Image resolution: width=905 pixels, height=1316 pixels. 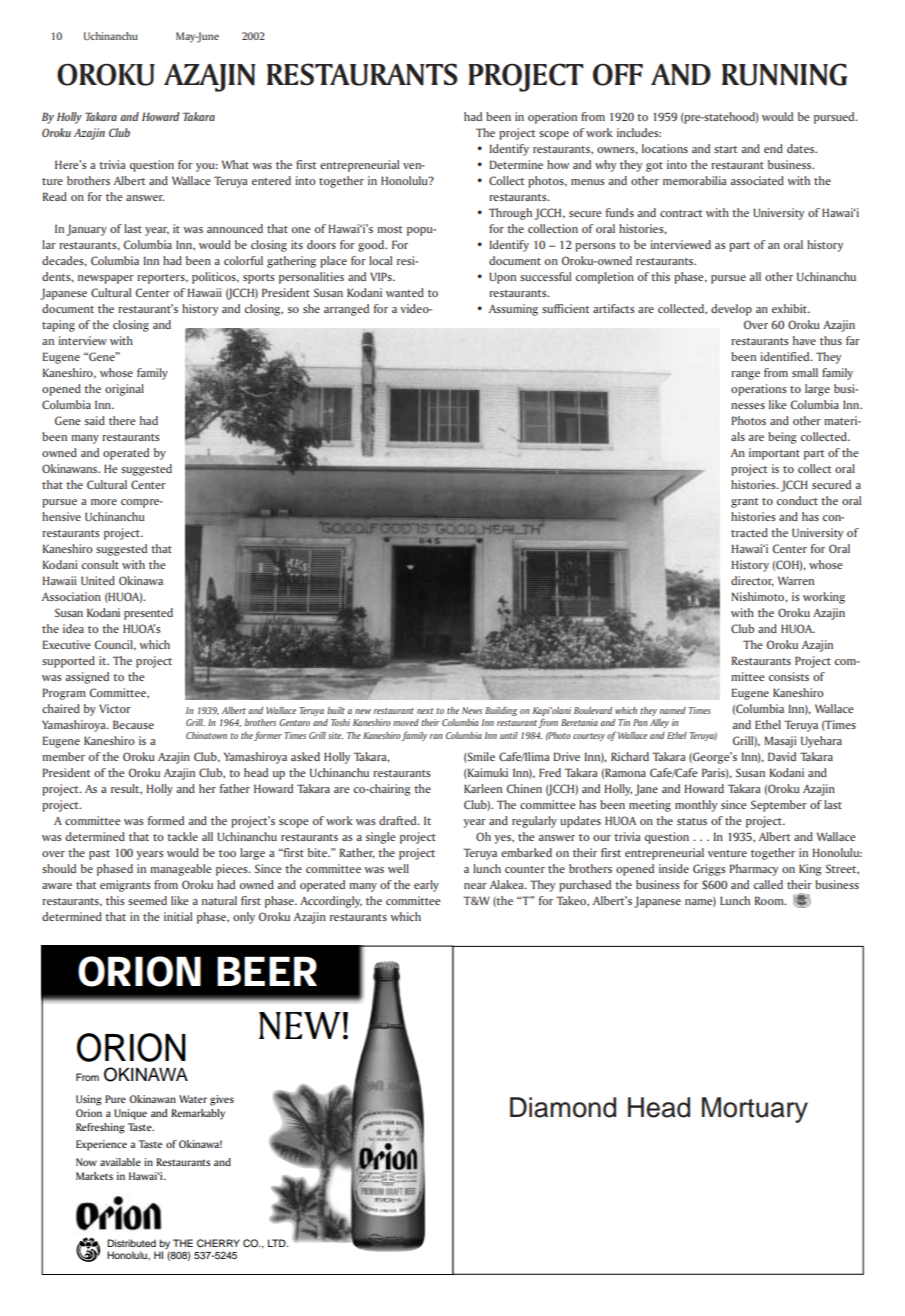 What do you see at coordinates (768, 884) in the document?
I see `called` at bounding box center [768, 884].
